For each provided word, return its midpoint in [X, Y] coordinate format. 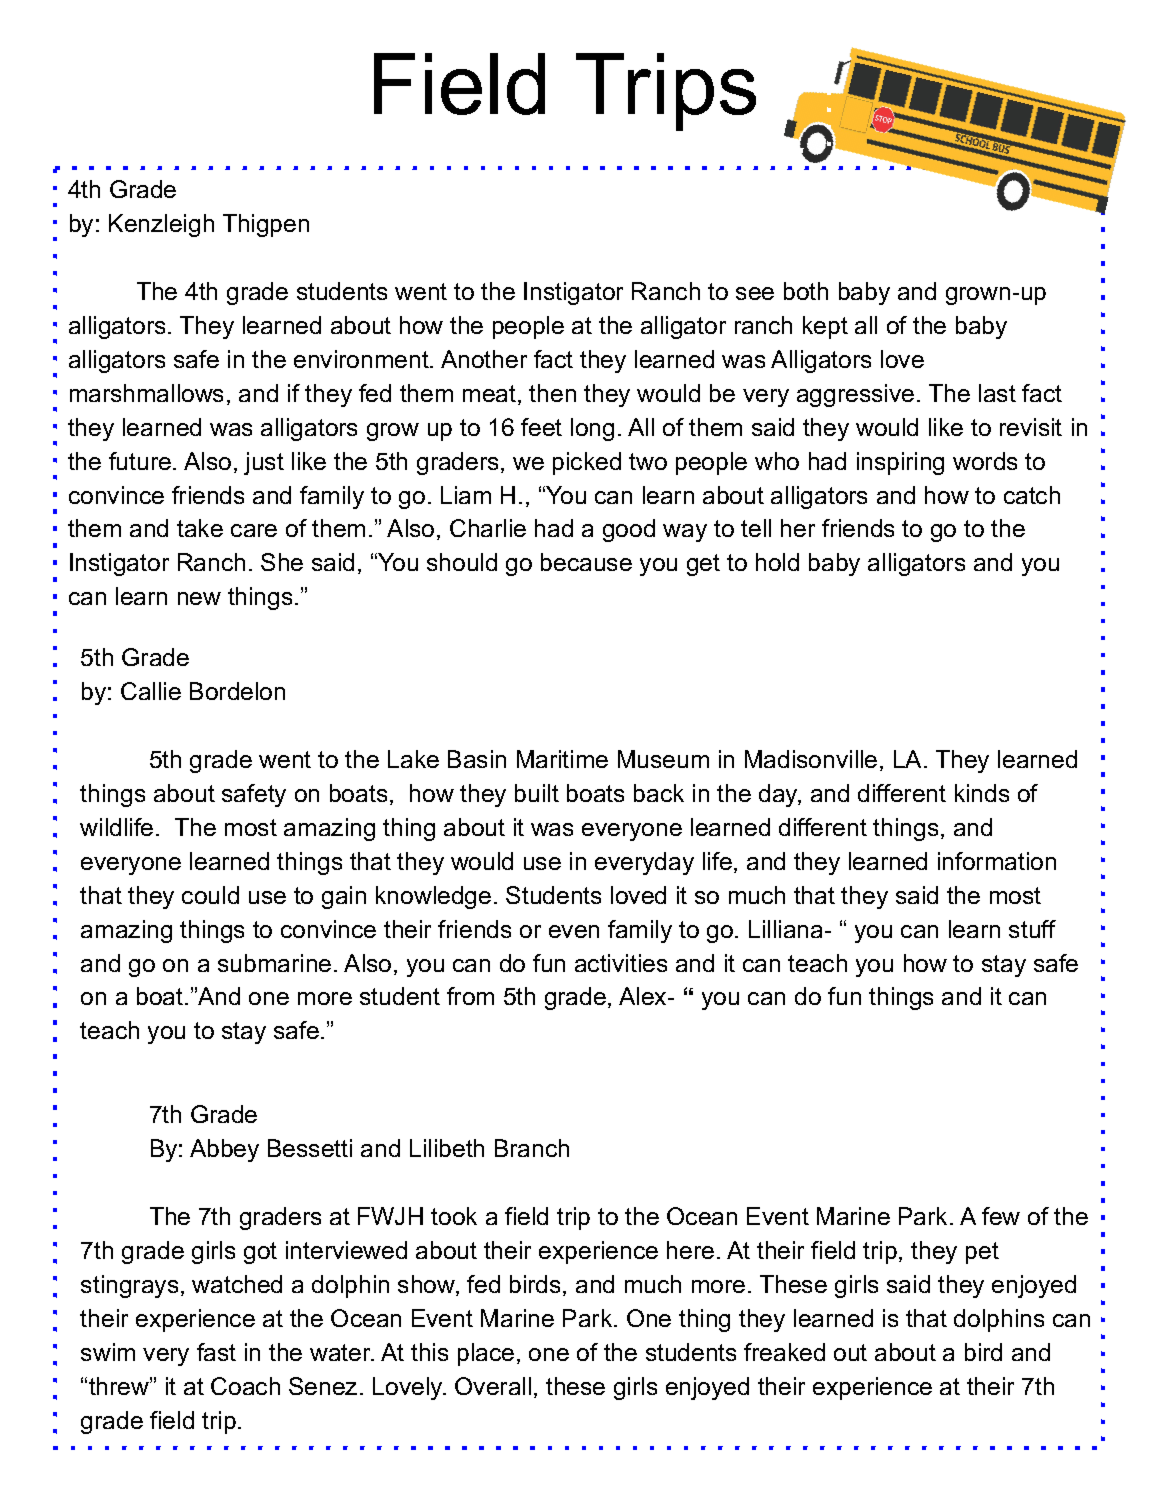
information [997, 861]
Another [484, 359]
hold [777, 562]
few [1001, 1216]
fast [216, 1352]
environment [362, 359]
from [470, 996]
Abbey [224, 1150]
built [537, 793]
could [210, 895]
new [199, 598]
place [486, 1354]
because [586, 562]
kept [825, 327]
